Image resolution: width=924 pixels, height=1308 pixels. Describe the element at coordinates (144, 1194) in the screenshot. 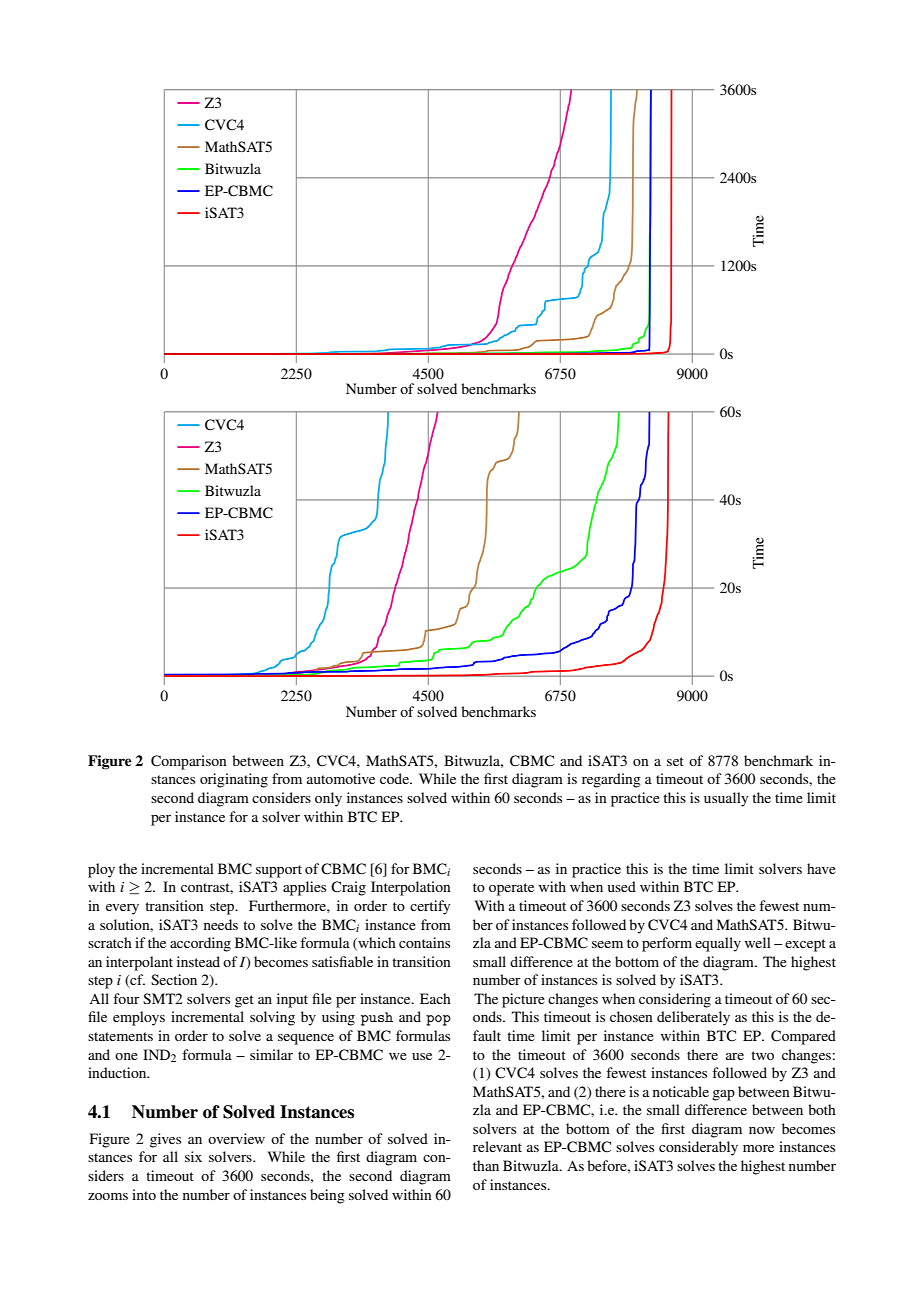

I see `into` at that location.
